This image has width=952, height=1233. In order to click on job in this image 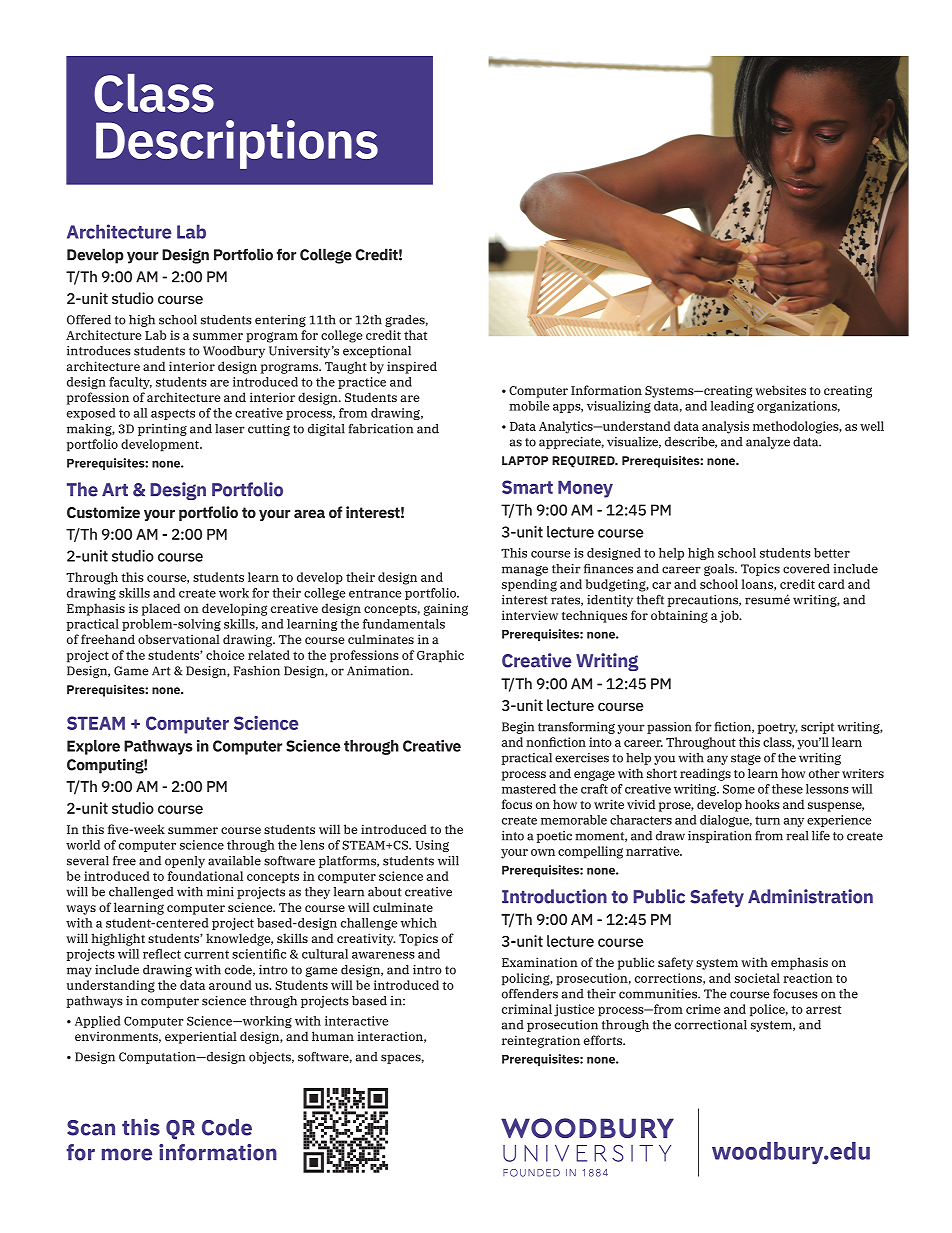, I will do `click(730, 616)`.
